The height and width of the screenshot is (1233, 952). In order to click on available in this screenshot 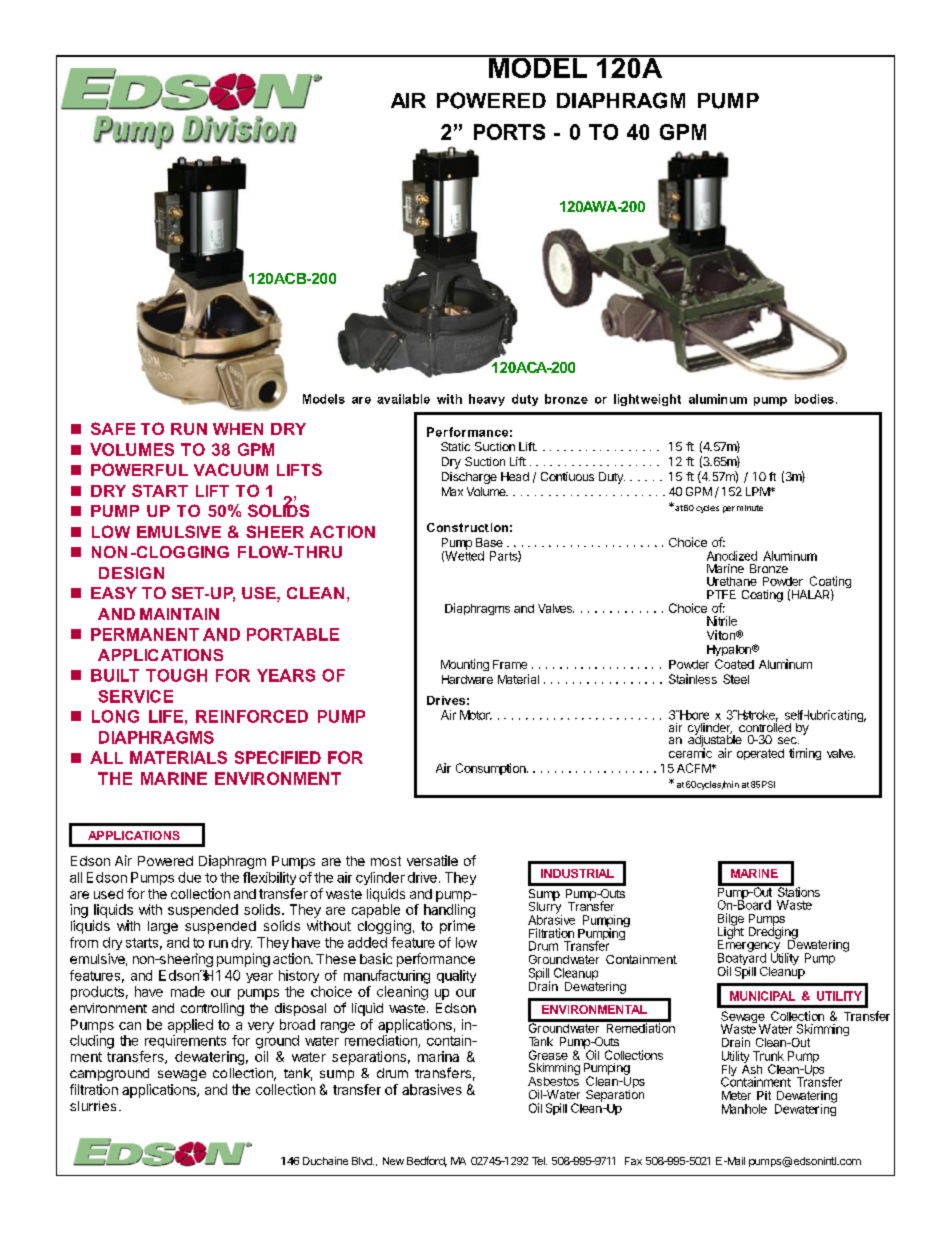, I will do `click(403, 399)`.
